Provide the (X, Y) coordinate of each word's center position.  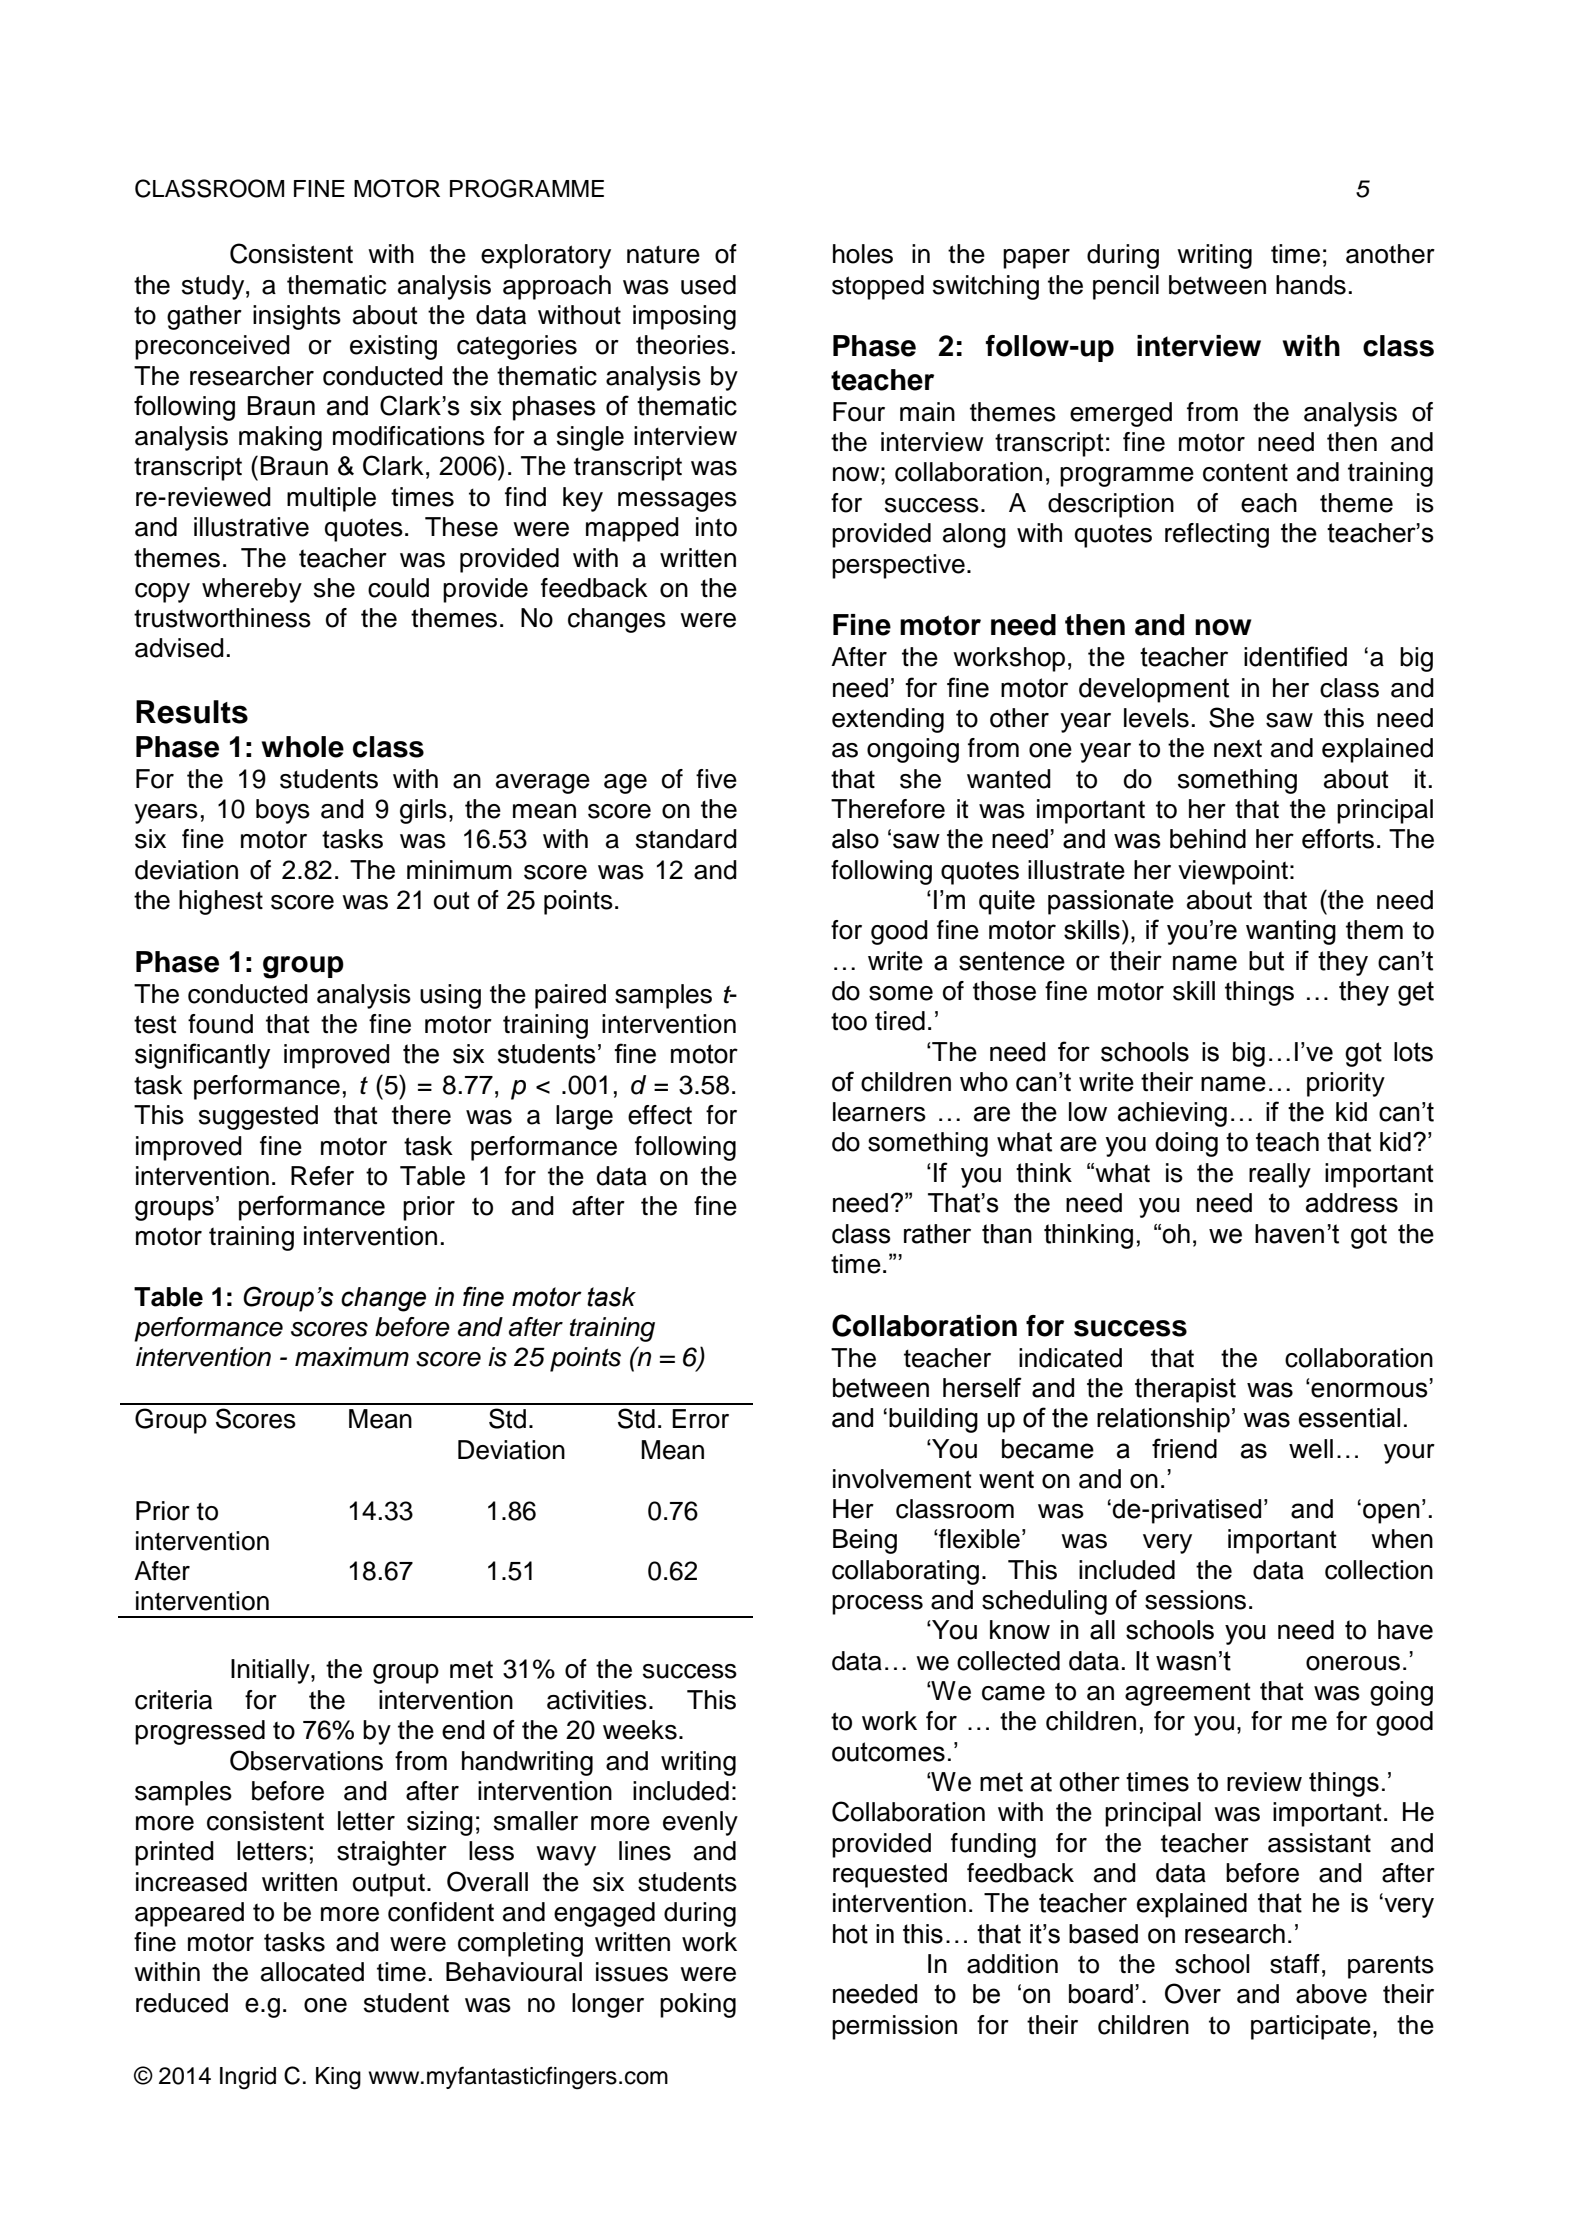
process (877, 1605)
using (450, 996)
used (708, 285)
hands (1311, 285)
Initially (271, 1671)
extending (888, 720)
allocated (312, 1972)
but (1266, 961)
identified (1295, 656)
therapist (1185, 1390)
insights (297, 317)
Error (700, 1419)
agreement (1188, 1694)
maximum (352, 1357)
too (849, 1021)
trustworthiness (222, 618)
